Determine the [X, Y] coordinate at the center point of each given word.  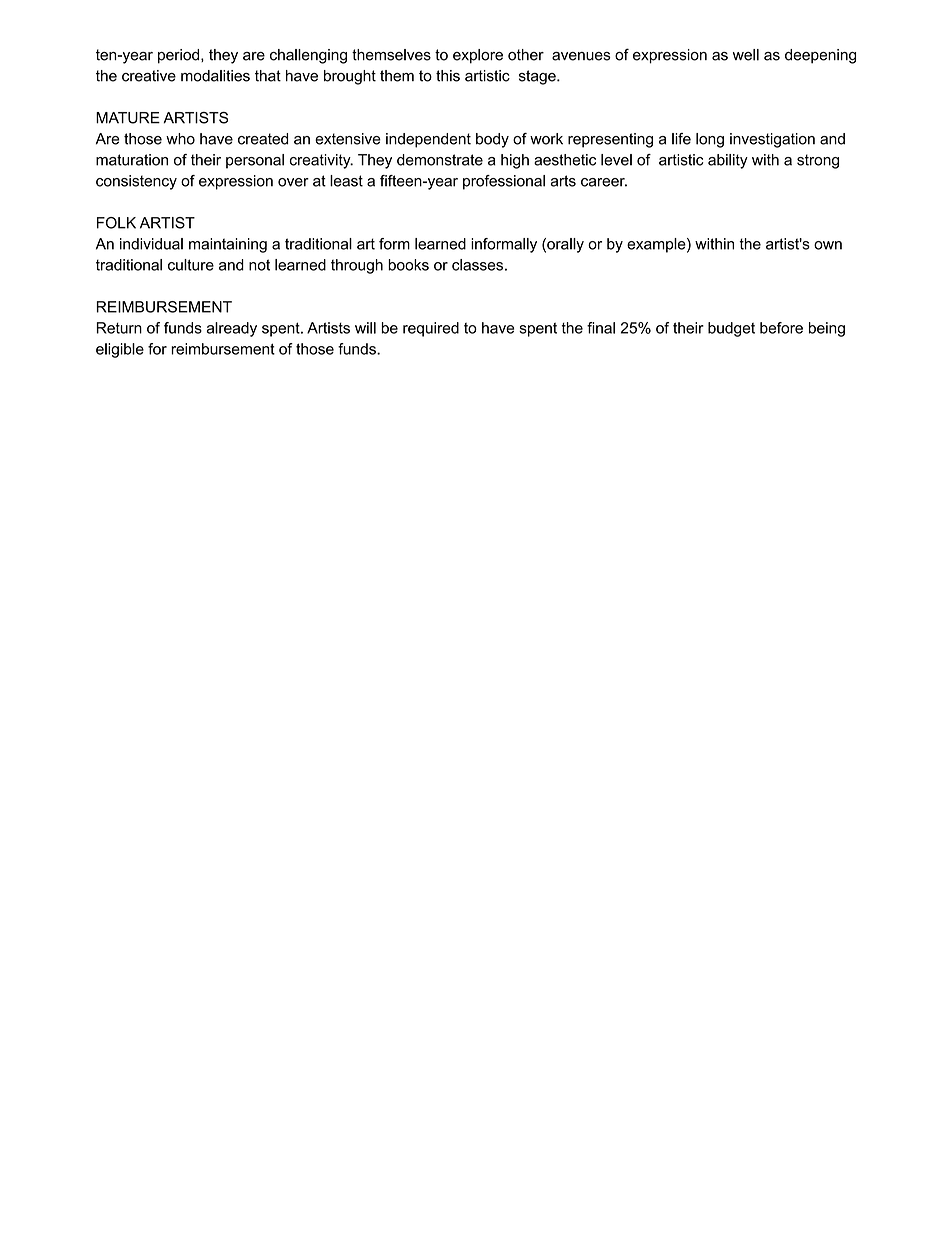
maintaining [228, 245]
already [232, 329]
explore [478, 56]
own [828, 245]
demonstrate [440, 160]
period [180, 56]
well [746, 55]
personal [255, 161]
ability [728, 161]
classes [477, 265]
